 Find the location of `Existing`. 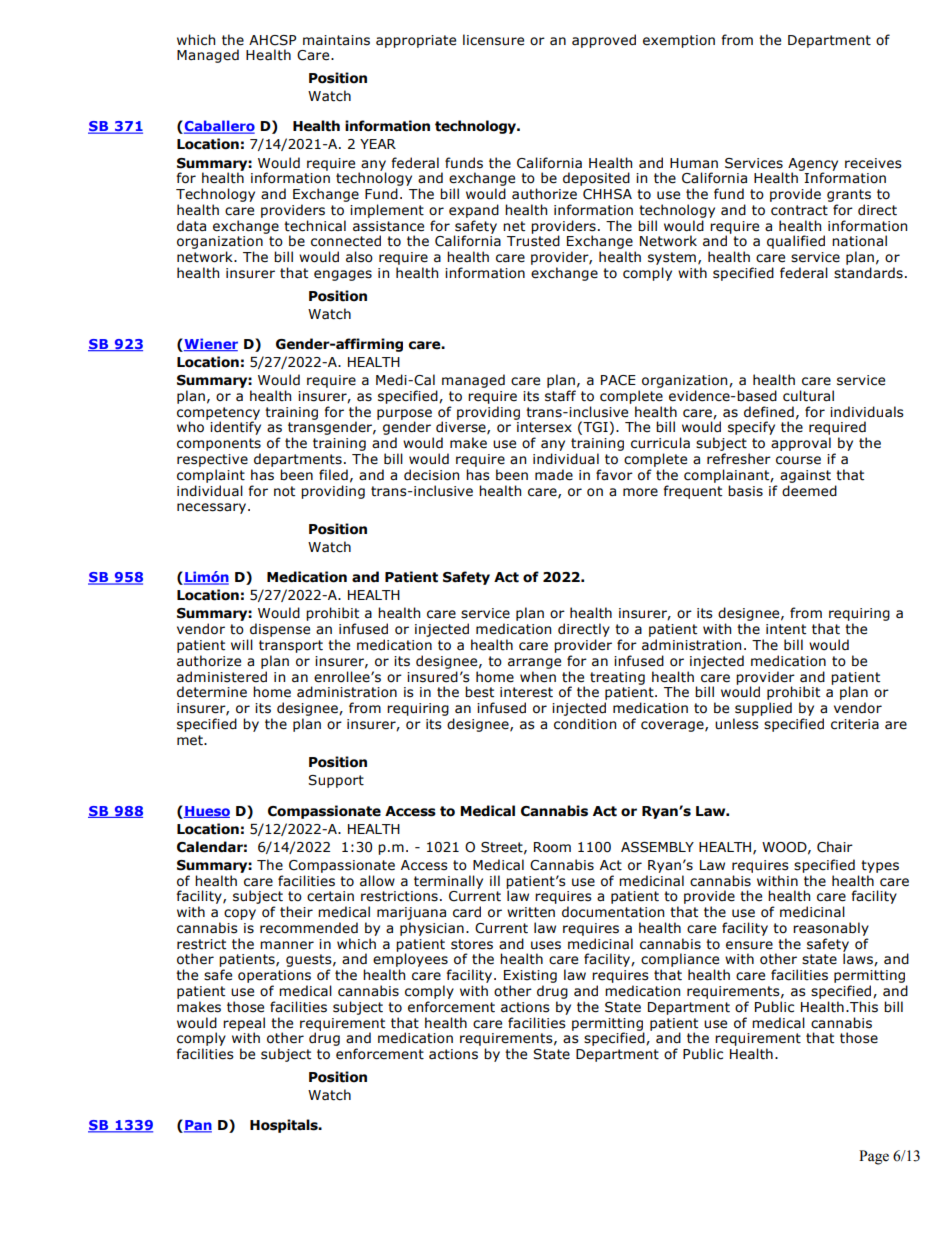

Existing is located at coordinates (530, 978).
